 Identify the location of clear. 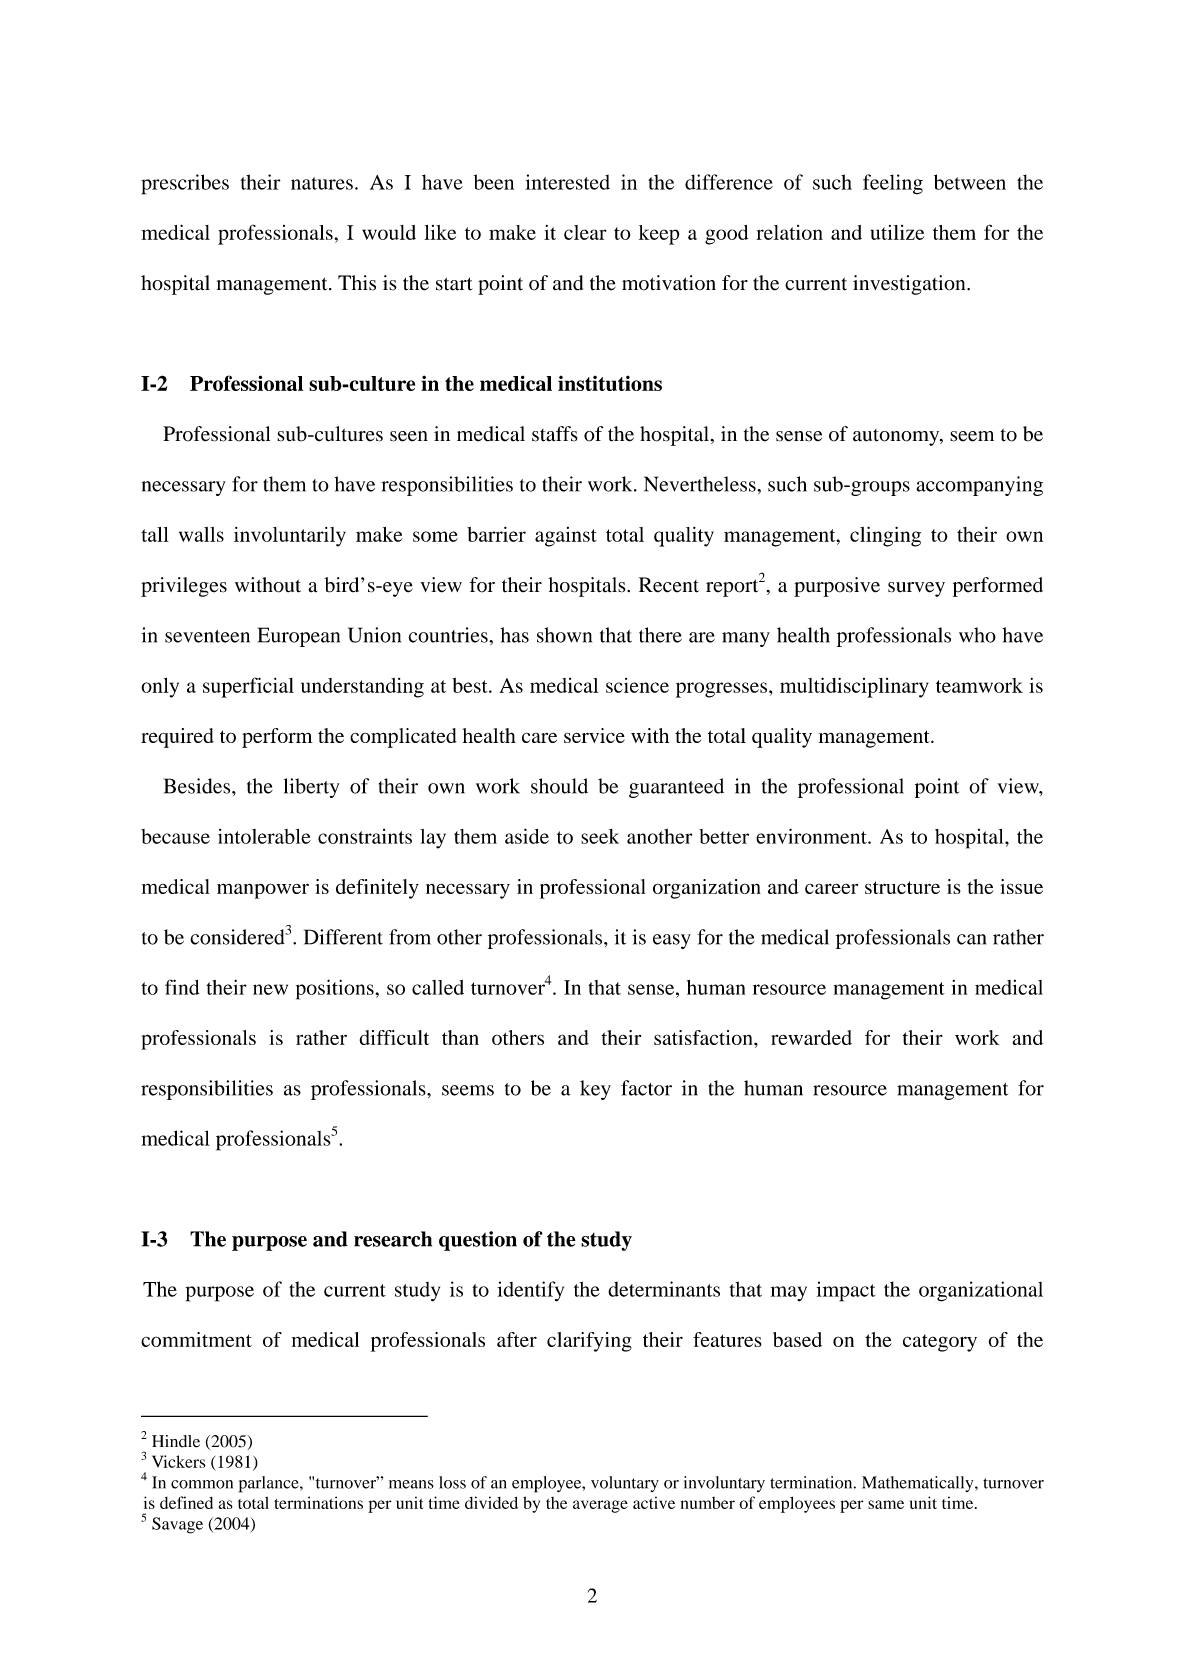
(585, 232).
